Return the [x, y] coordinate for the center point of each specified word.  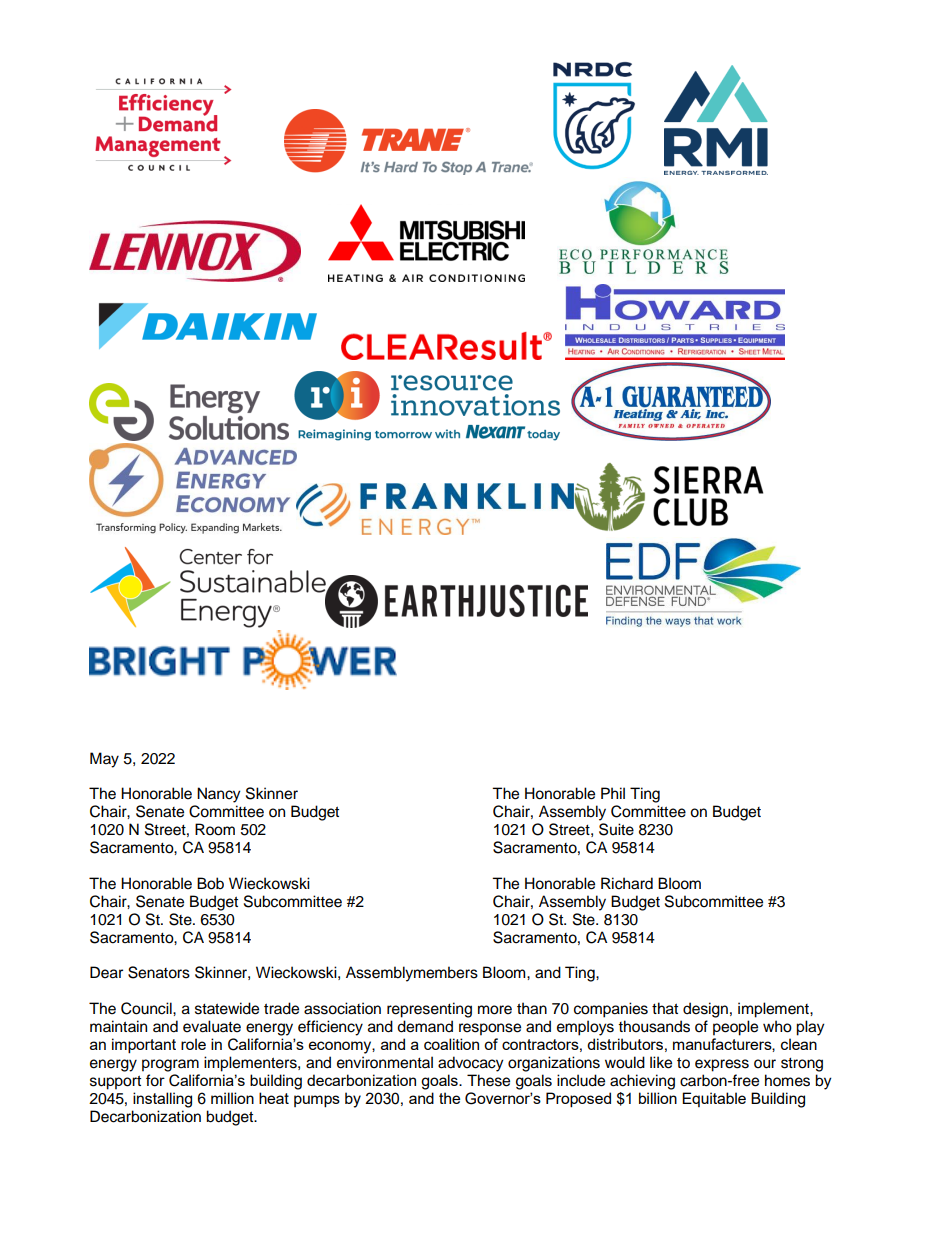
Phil [613, 793]
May [104, 760]
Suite [616, 829]
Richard [627, 883]
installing [162, 1100]
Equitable [714, 1099]
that [665, 1008]
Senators [159, 972]
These [488, 1080]
